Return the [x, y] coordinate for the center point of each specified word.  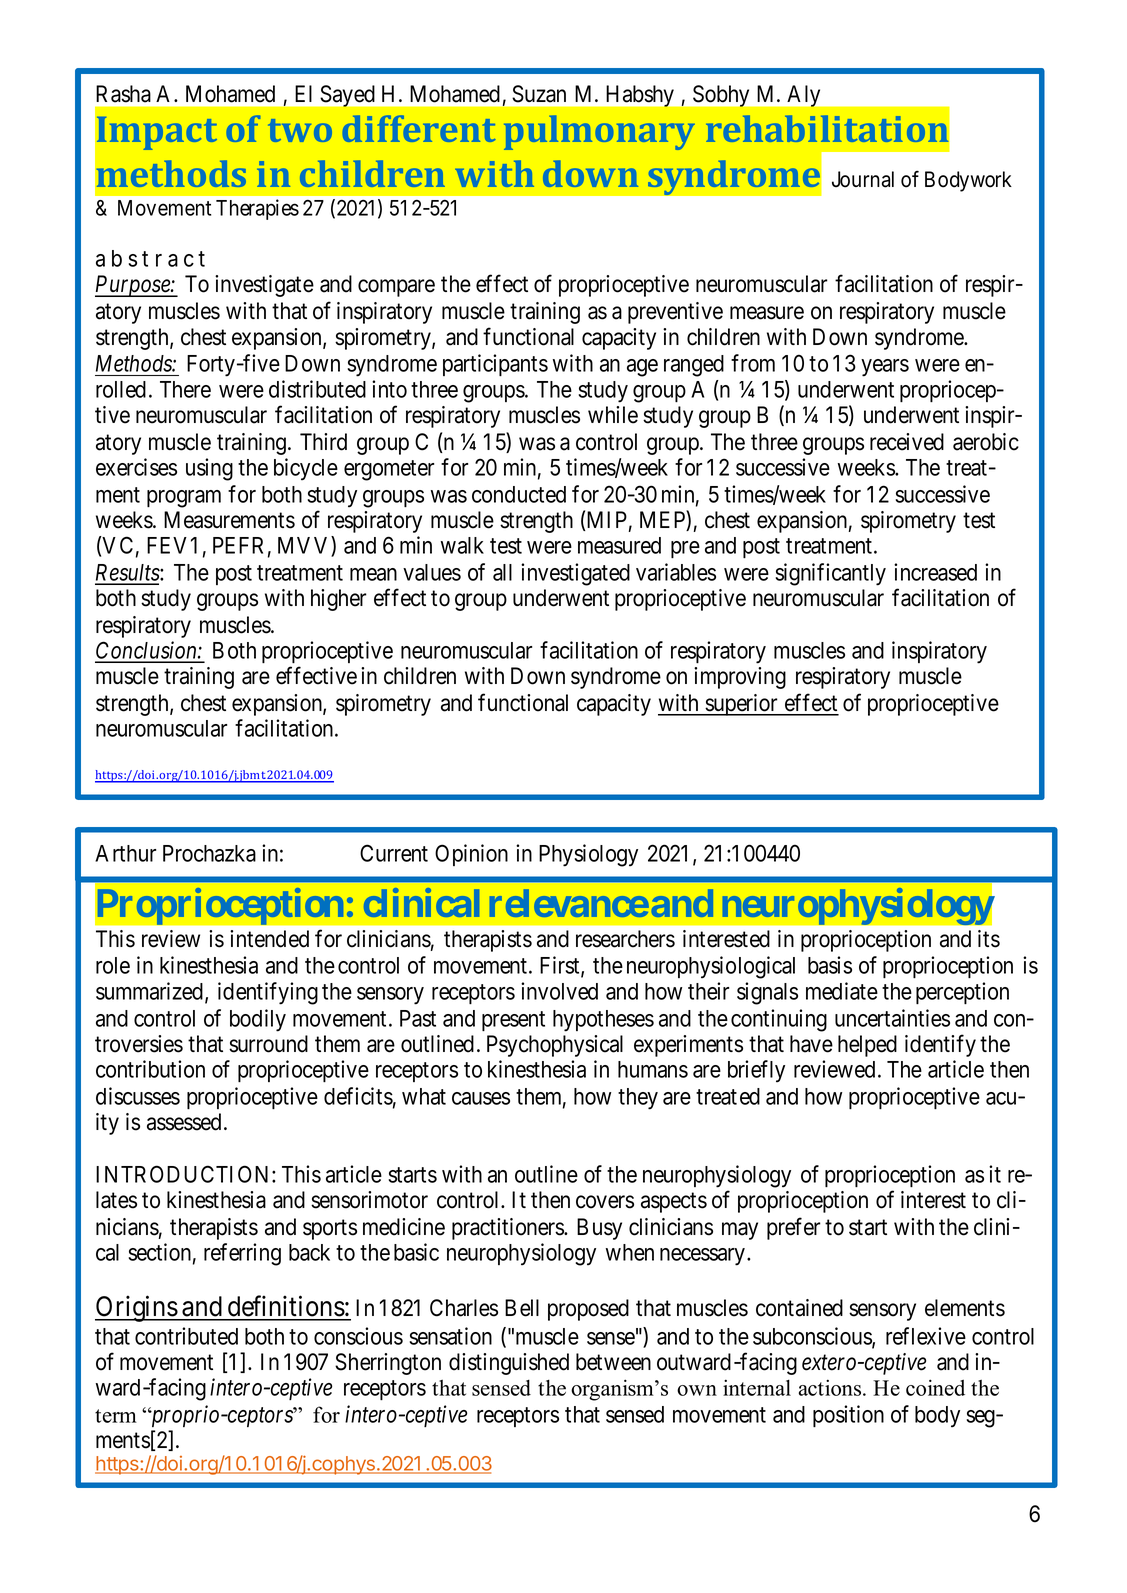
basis [830, 965]
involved [559, 991]
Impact [157, 133]
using [209, 469]
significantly [830, 574]
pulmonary [599, 132]
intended [269, 939]
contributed [186, 1336]
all [502, 572]
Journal [863, 179]
